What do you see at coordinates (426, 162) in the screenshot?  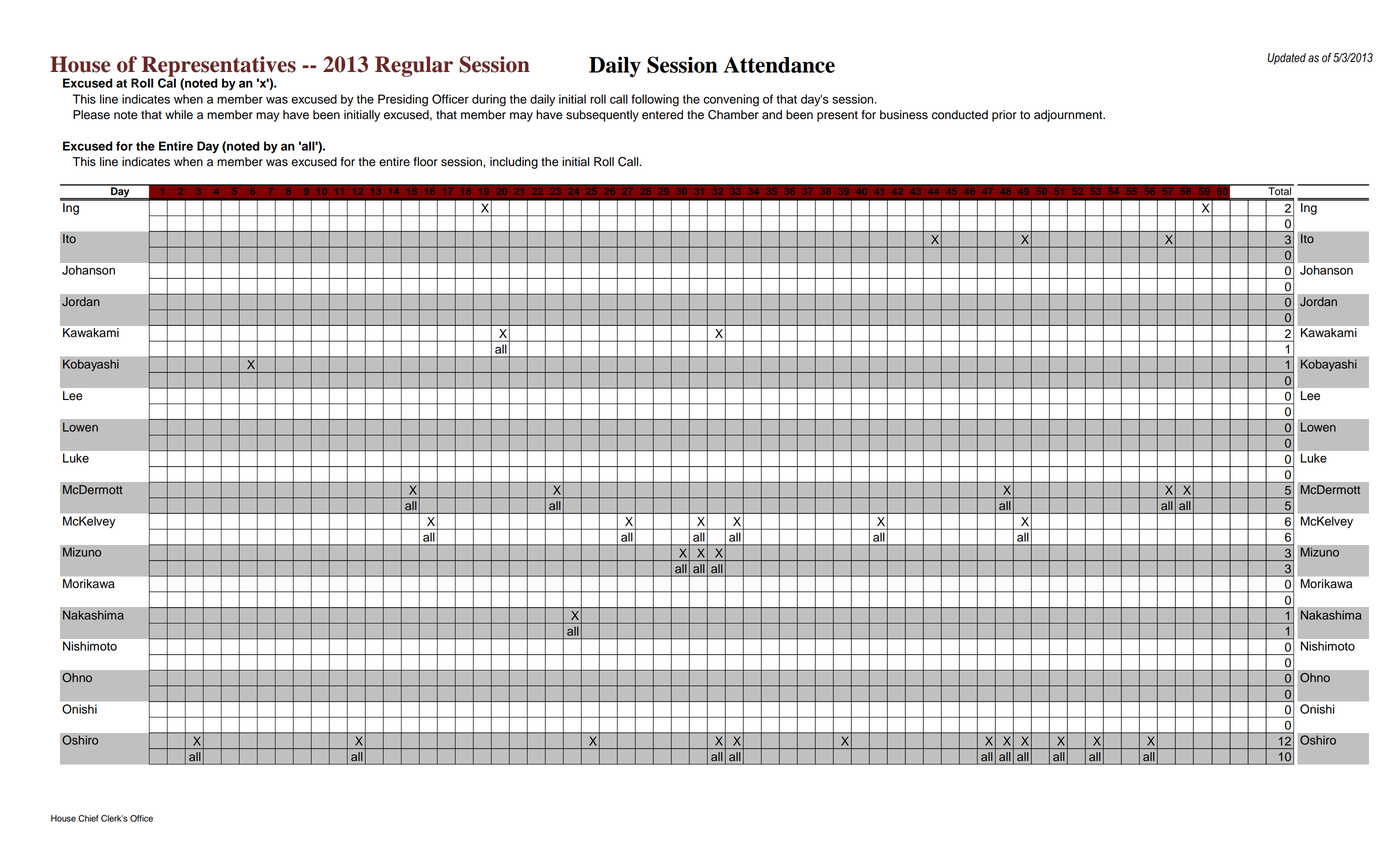 I see `floor` at bounding box center [426, 162].
